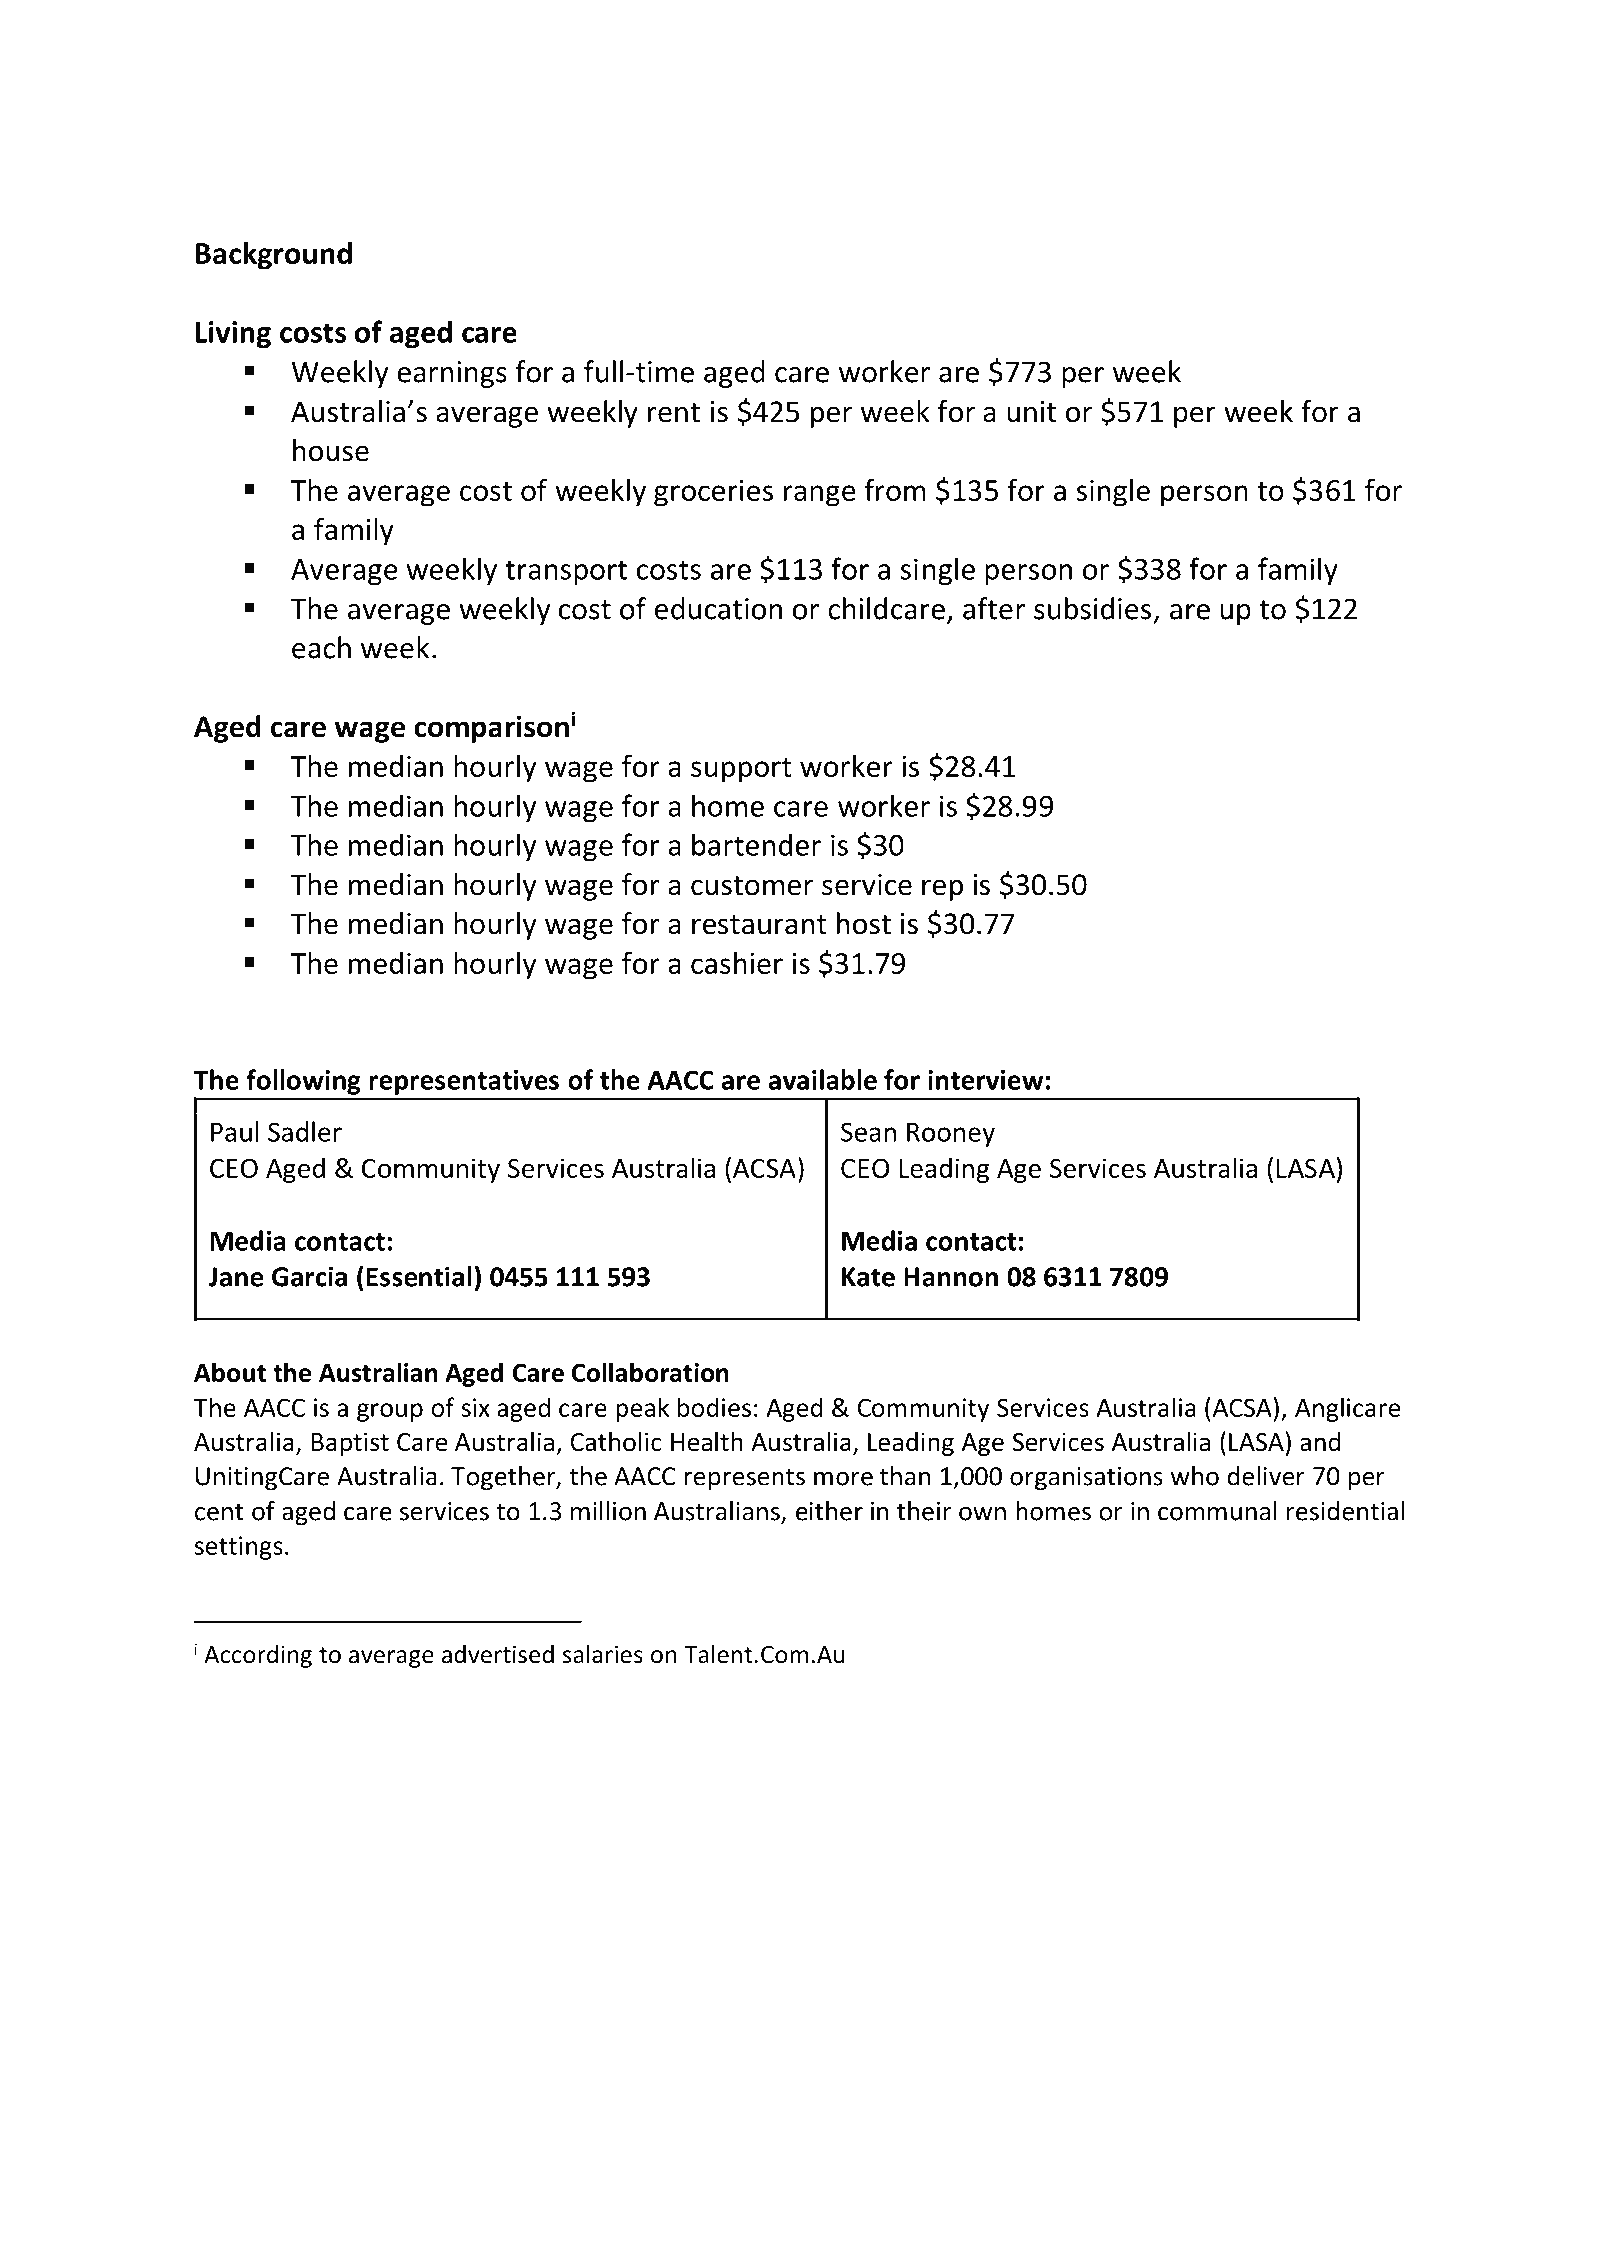 The height and width of the screenshot is (2266, 1602). I want to click on Background, so click(274, 256).
